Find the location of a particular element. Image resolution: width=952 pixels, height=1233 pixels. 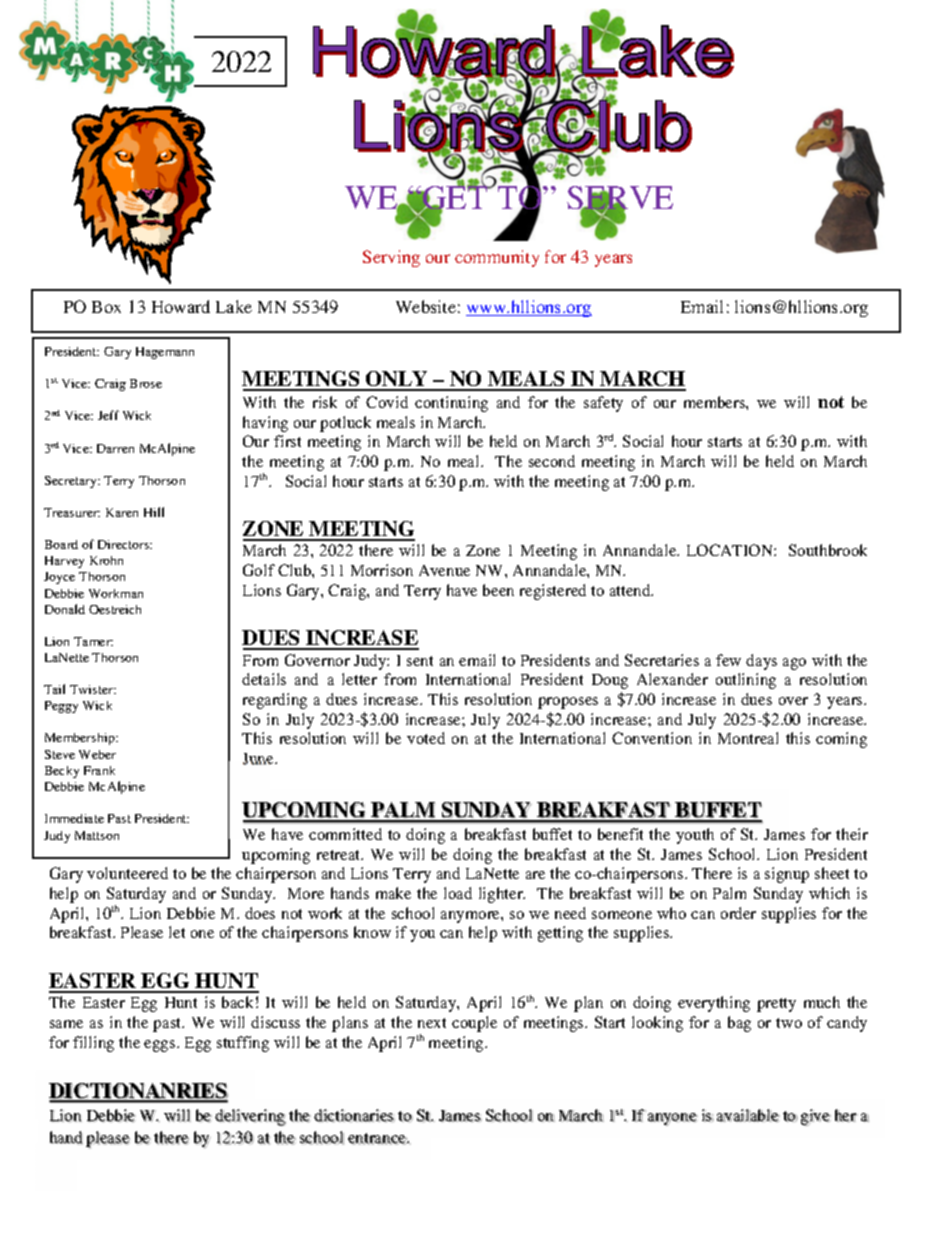

continuing is located at coordinates (451, 404).
